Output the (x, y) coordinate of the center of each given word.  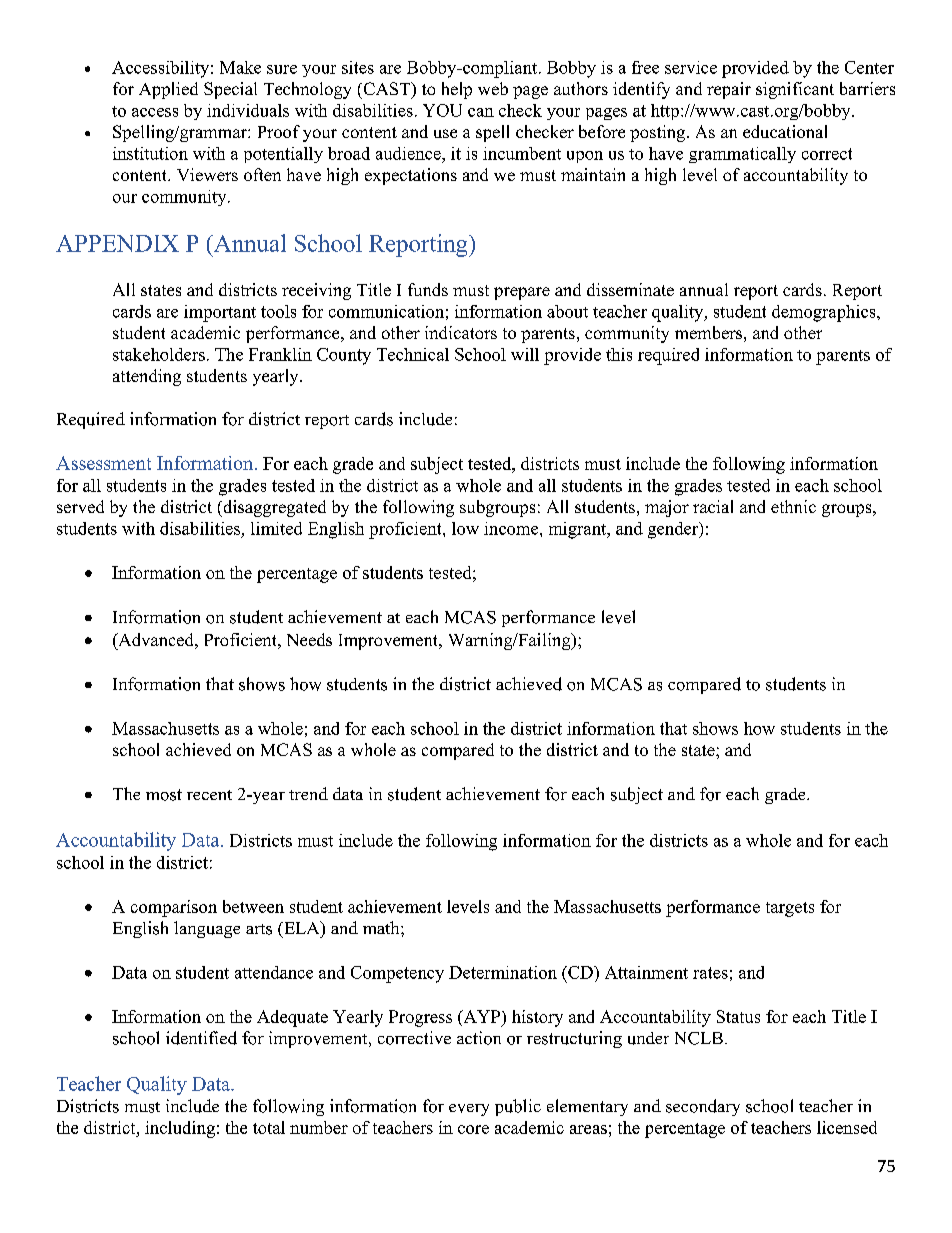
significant (795, 90)
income (512, 528)
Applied (168, 90)
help (457, 90)
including (180, 1129)
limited (276, 528)
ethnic (793, 506)
